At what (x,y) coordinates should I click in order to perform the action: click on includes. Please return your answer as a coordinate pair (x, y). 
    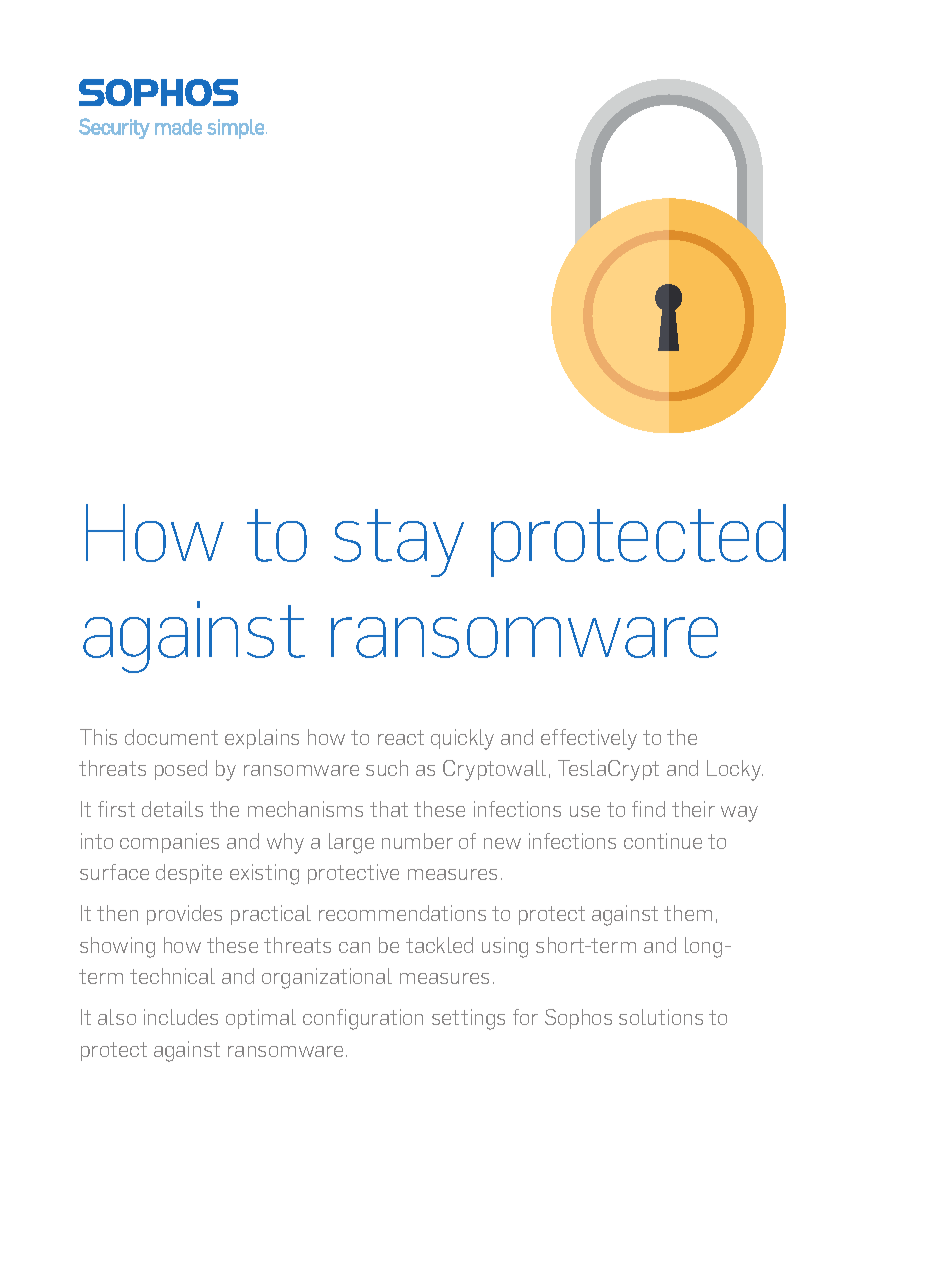
    Looking at the image, I should click on (181, 1017).
